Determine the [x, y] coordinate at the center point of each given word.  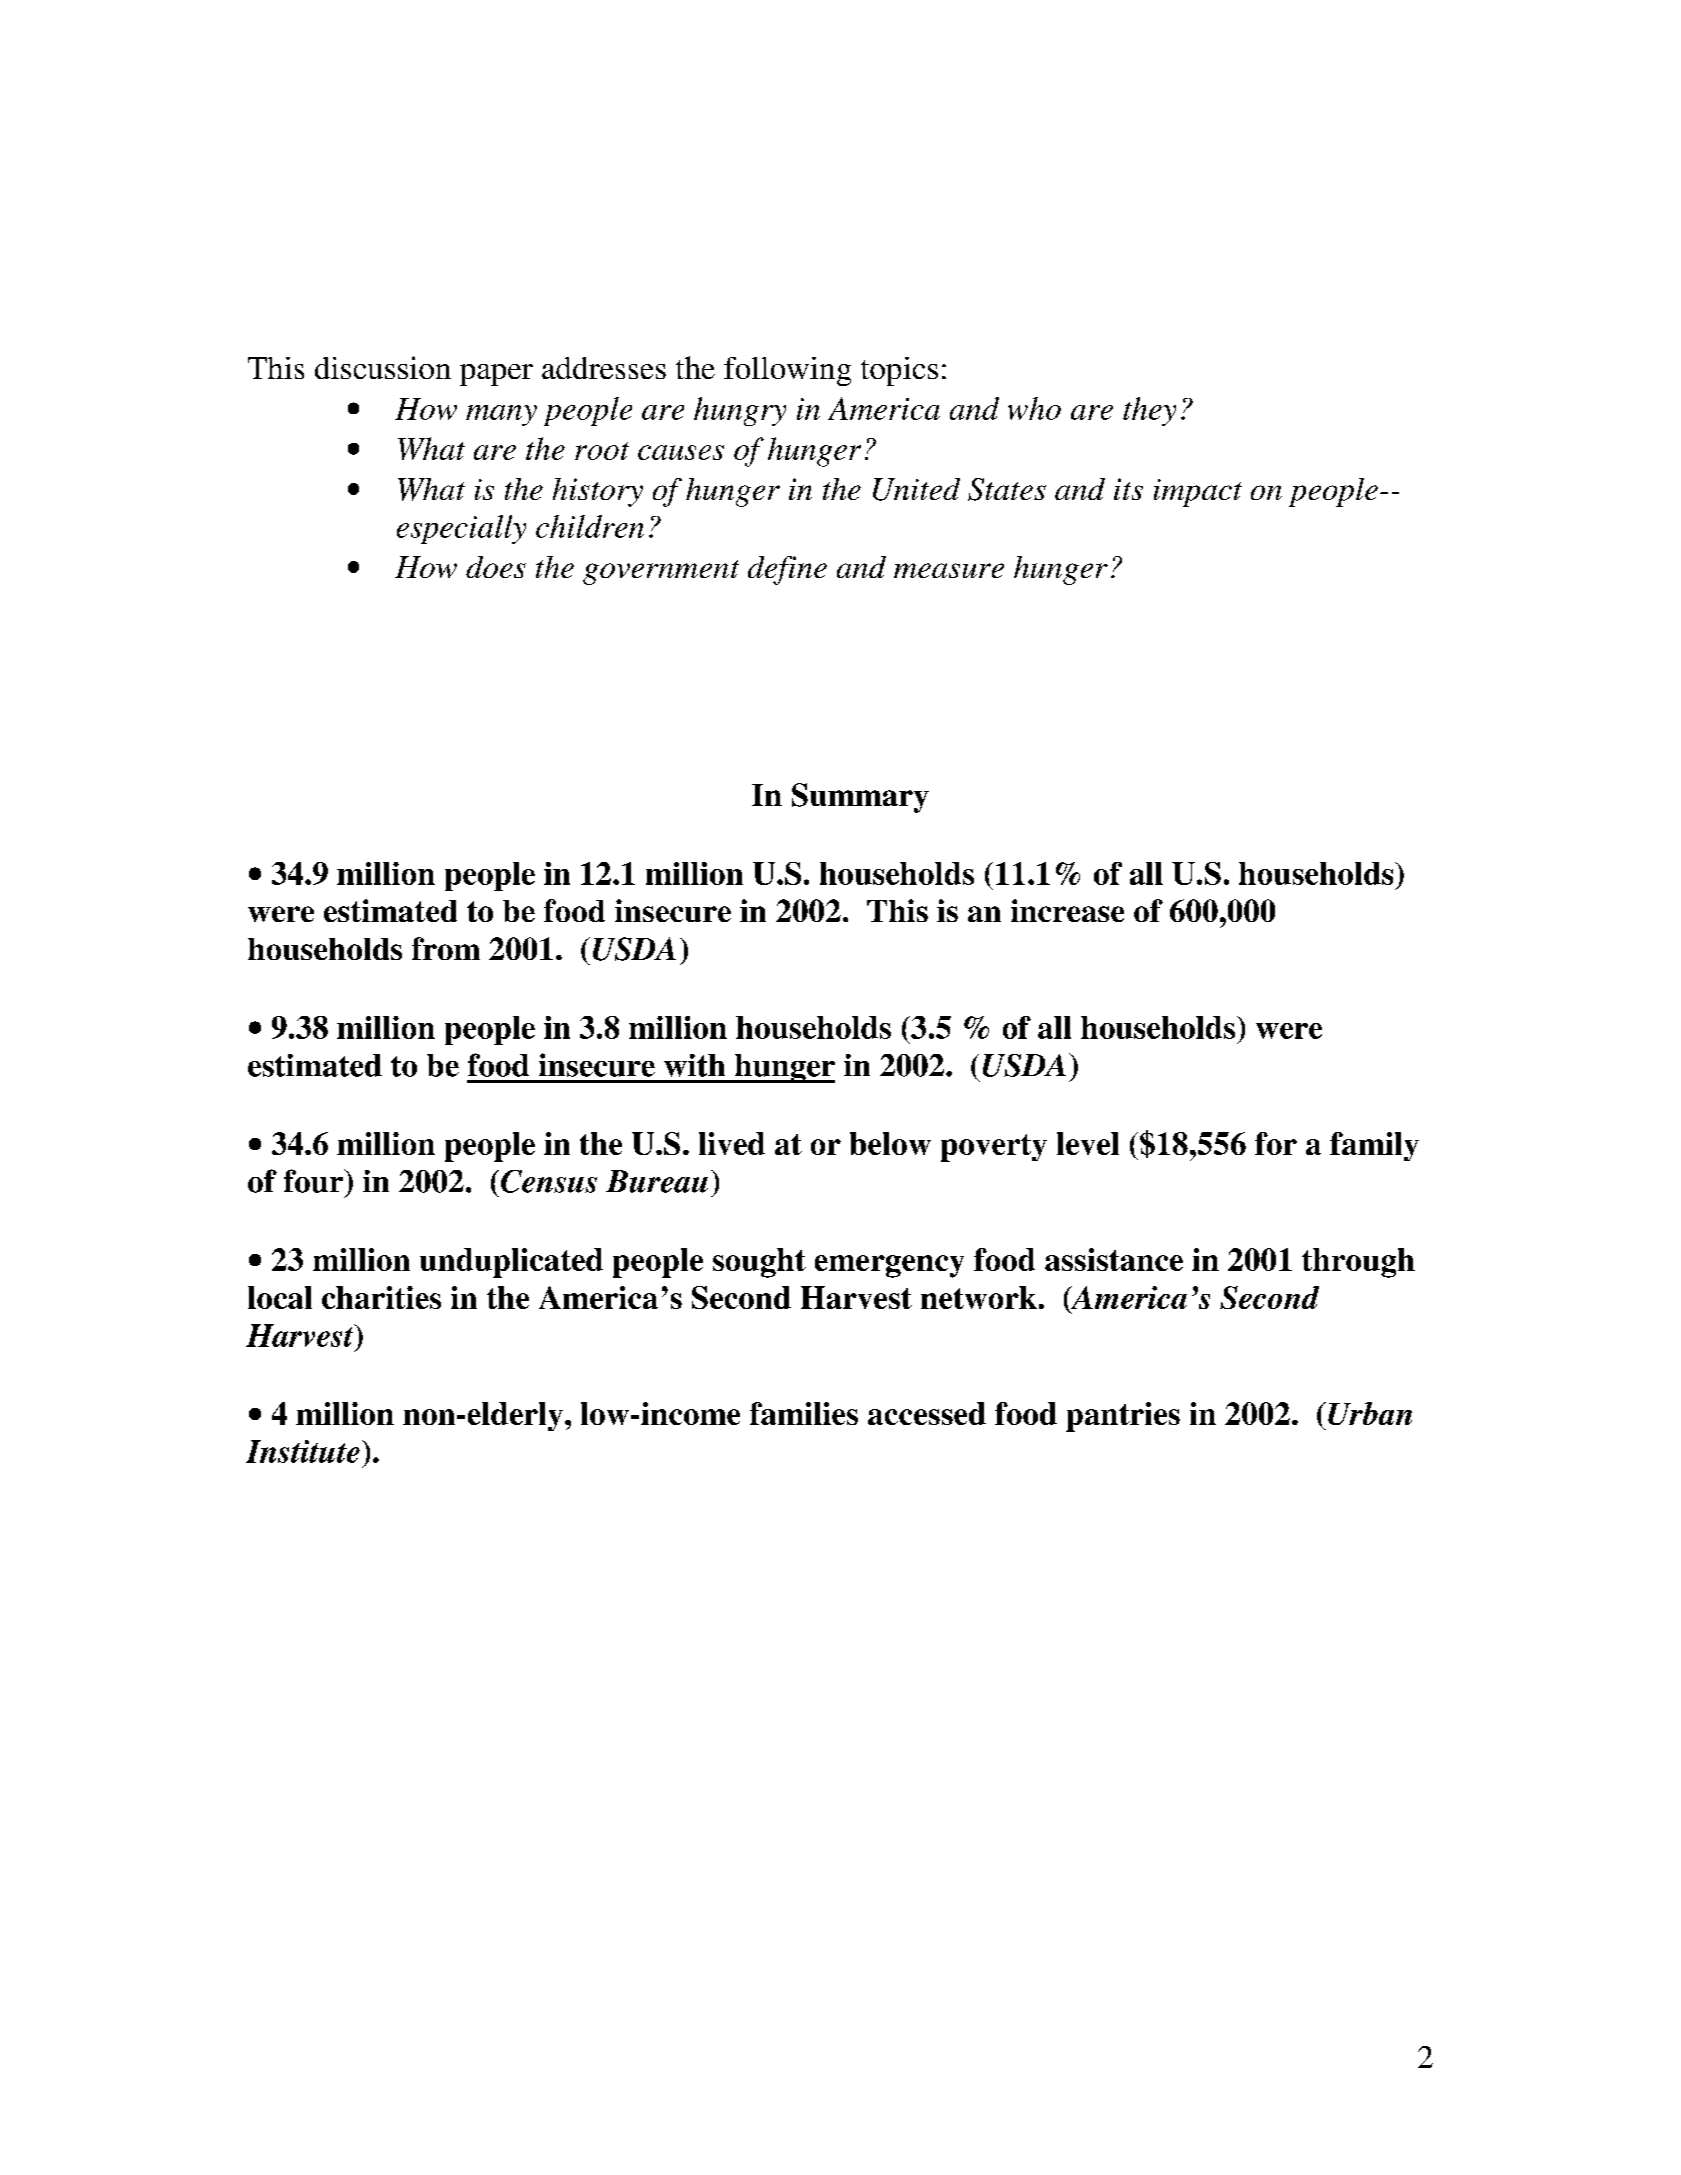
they [1149, 411]
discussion [383, 367]
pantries [1123, 1417]
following [787, 371]
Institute [303, 1451]
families [804, 1413]
